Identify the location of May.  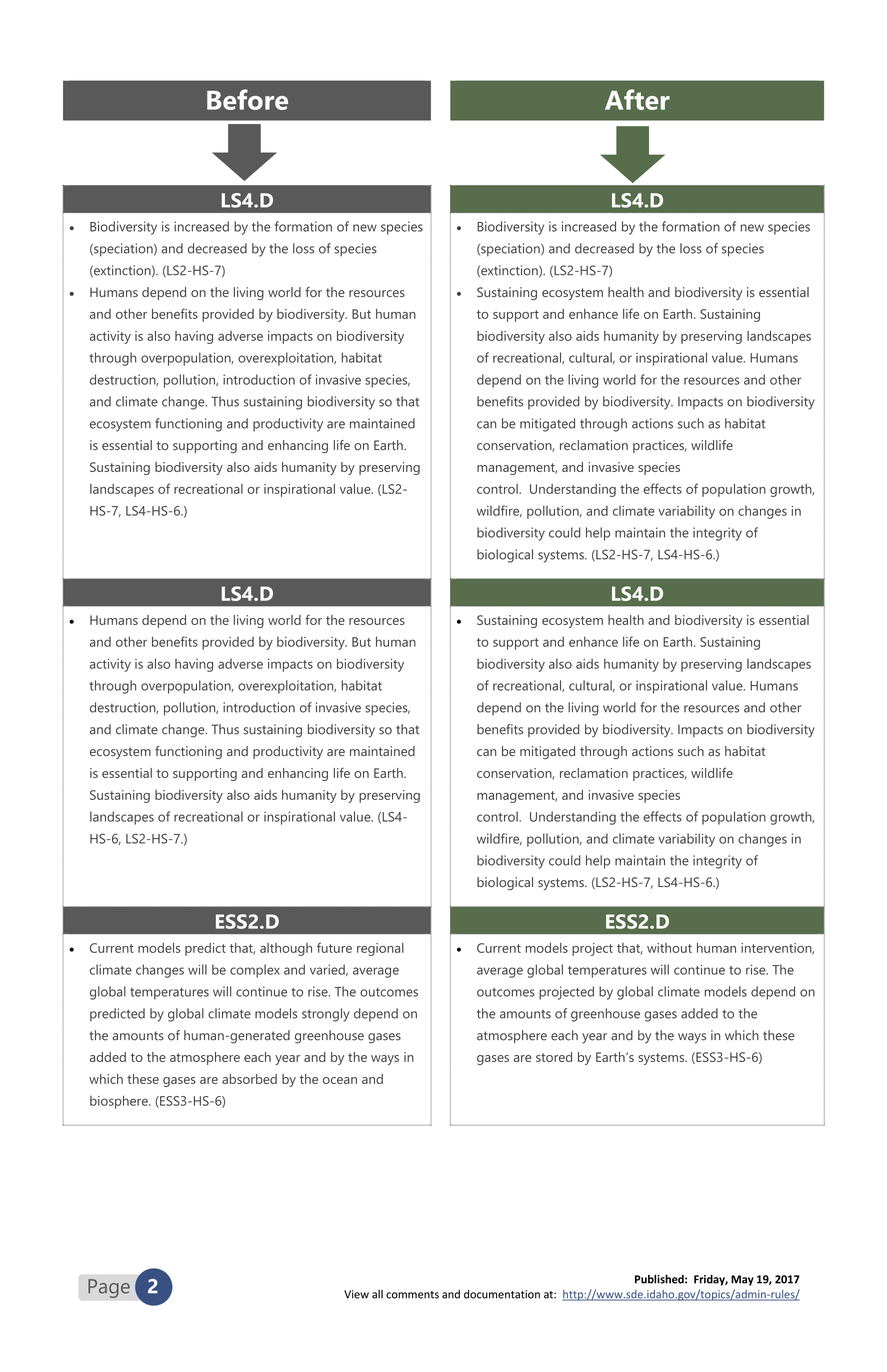
(742, 1280).
